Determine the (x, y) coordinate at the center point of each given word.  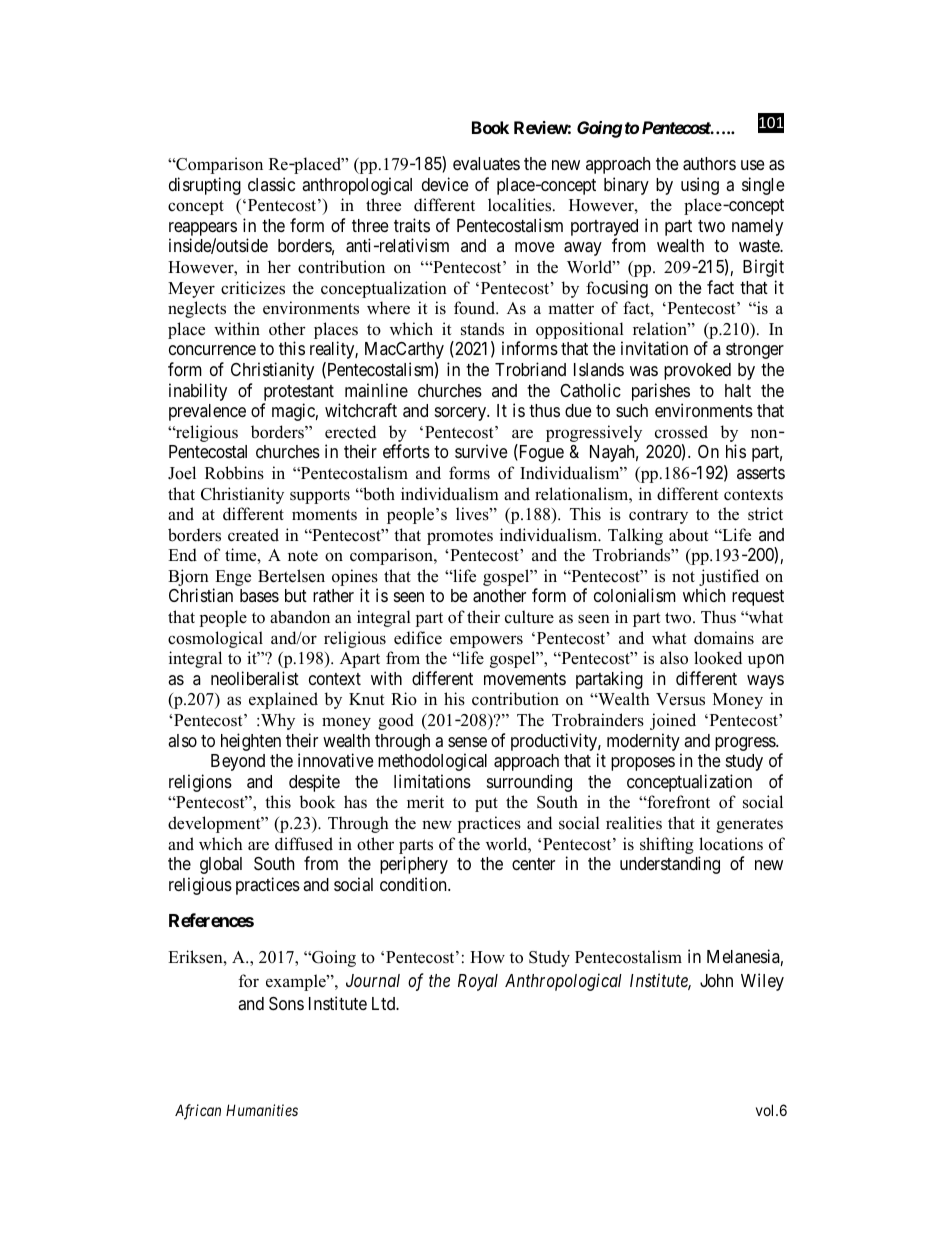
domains (724, 638)
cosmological (215, 639)
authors (709, 164)
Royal (478, 982)
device (445, 184)
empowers (486, 641)
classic (271, 184)
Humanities (262, 1110)
